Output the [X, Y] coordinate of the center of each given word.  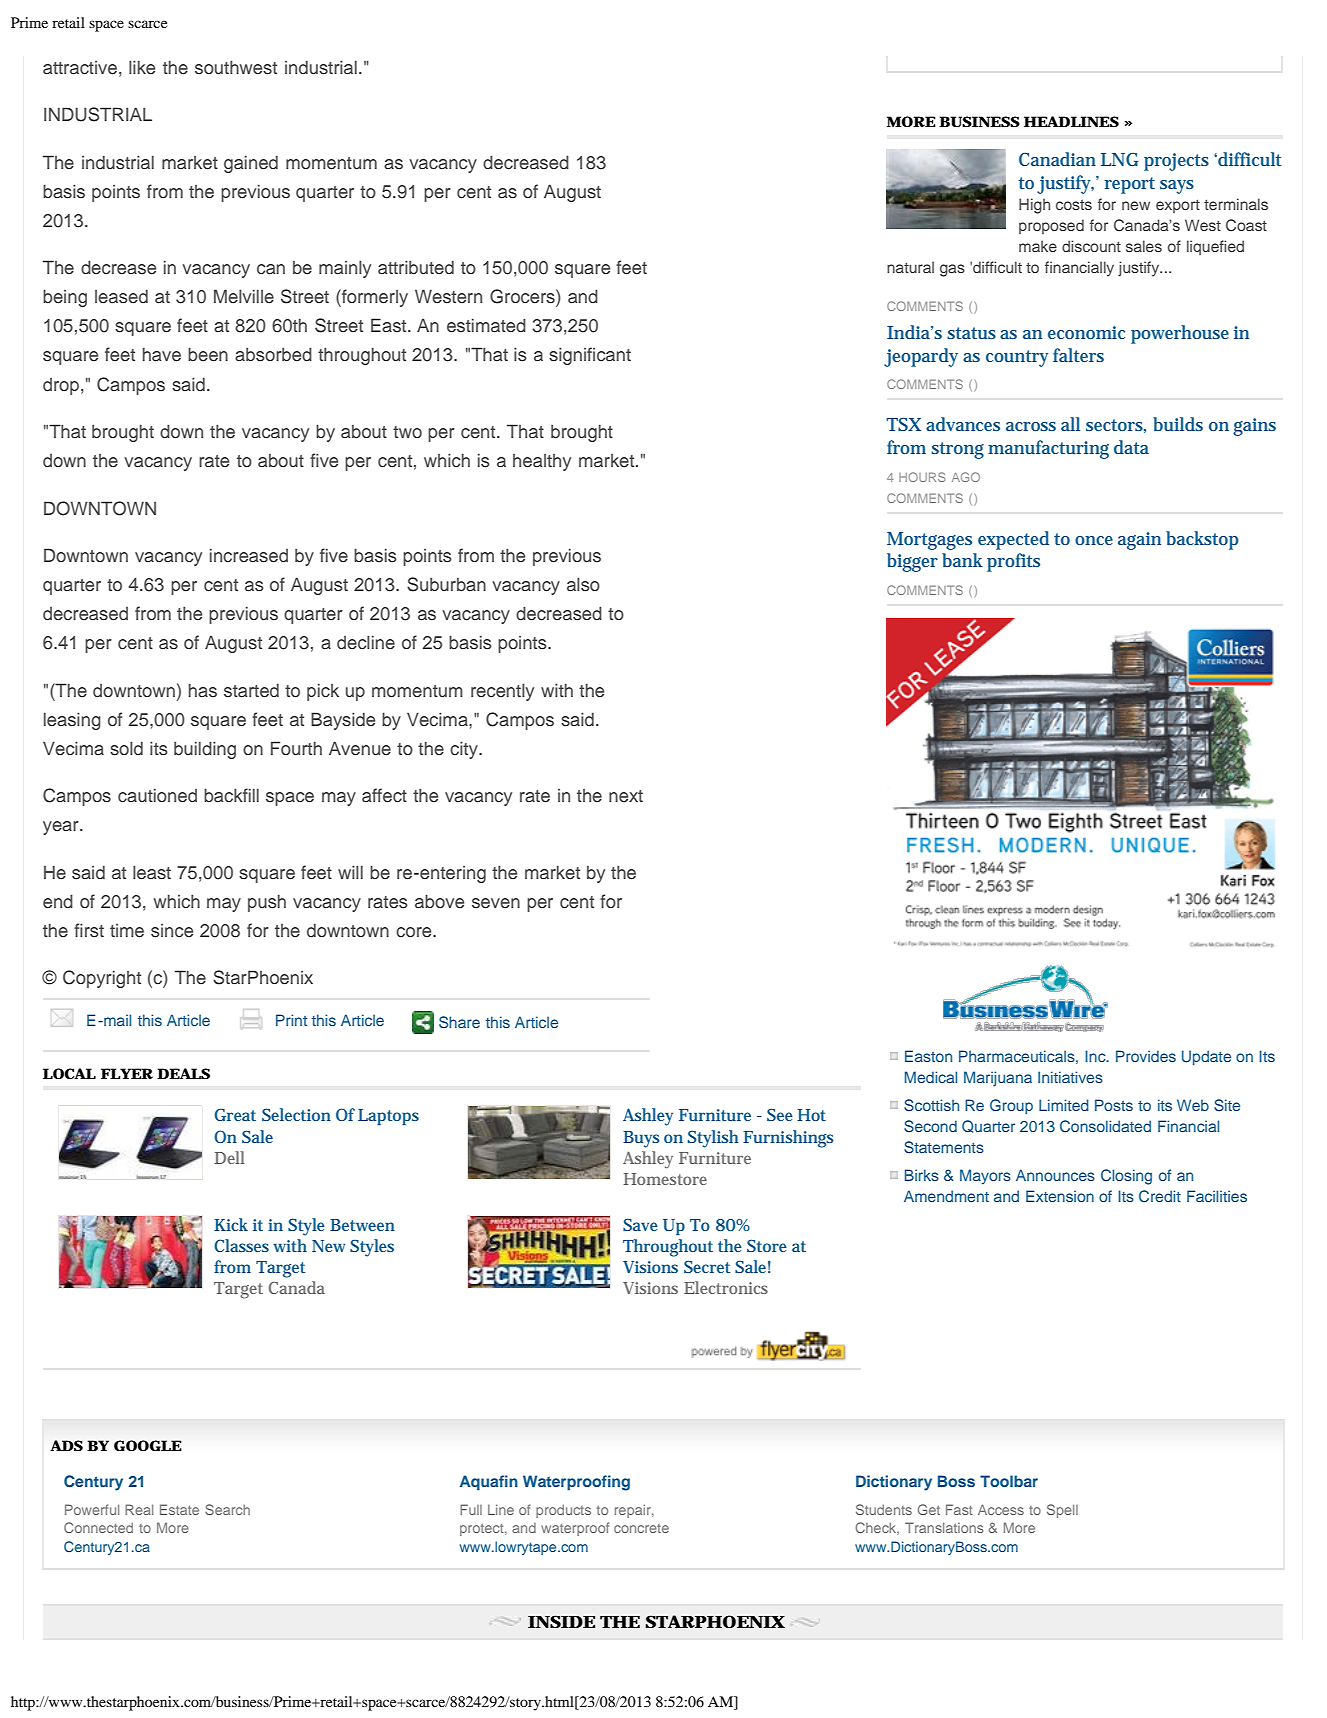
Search [227, 1509]
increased [249, 555]
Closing [1126, 1177]
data [1131, 447]
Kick [231, 1224]
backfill [231, 795]
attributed [416, 267]
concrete [641, 1528]
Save [640, 1224]
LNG [1120, 159]
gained [251, 164]
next [626, 796]
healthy [542, 462]
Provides [1146, 1056]
